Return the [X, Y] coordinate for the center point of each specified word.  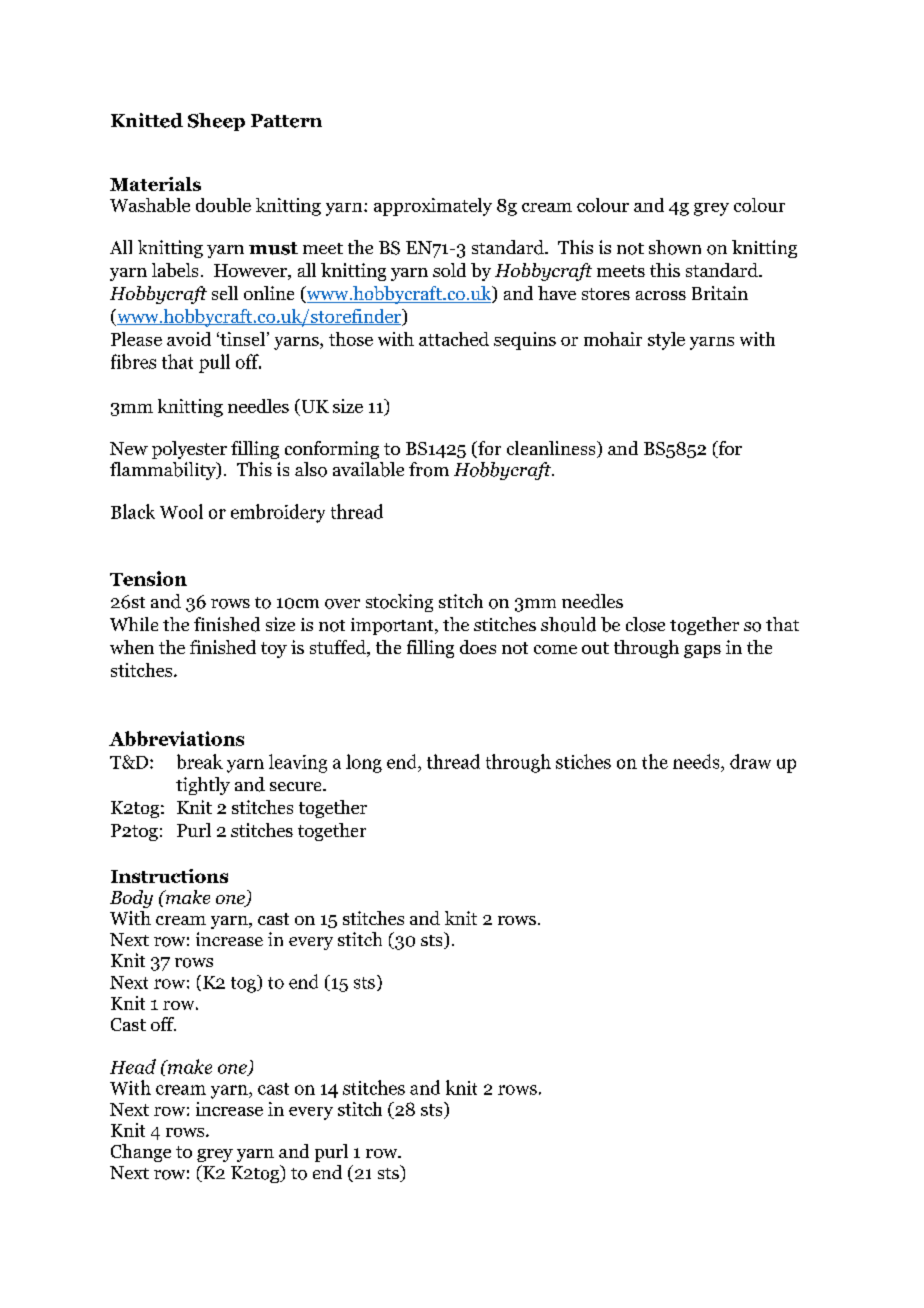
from [429, 469]
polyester [189, 450]
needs [697, 761]
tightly [203, 786]
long [364, 763]
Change [141, 1153]
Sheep [216, 122]
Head [133, 1066]
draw [750, 761]
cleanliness [552, 449]
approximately [433, 207]
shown [675, 247]
